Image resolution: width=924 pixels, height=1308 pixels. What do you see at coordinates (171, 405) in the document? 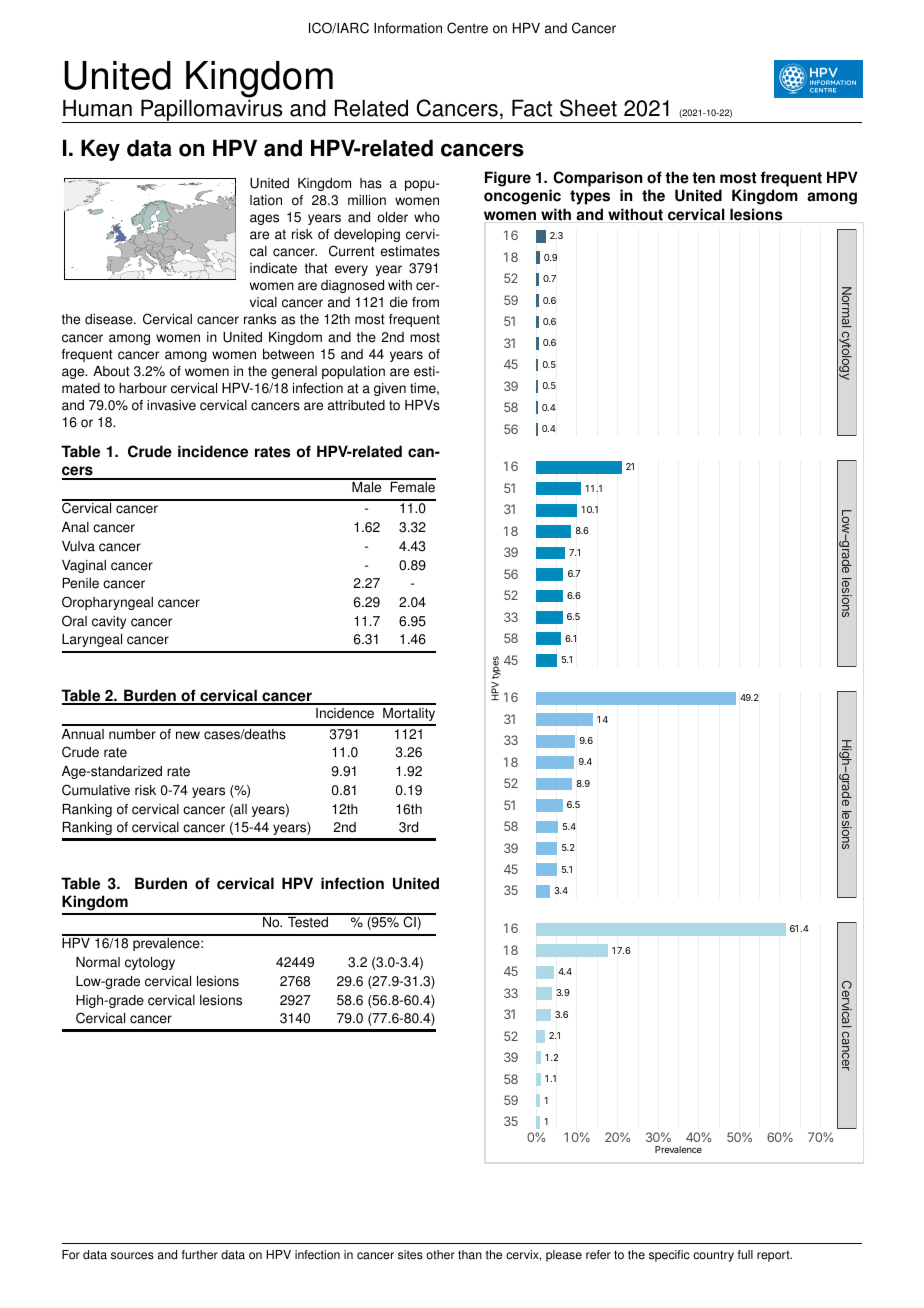
I see `invasive` at bounding box center [171, 405].
